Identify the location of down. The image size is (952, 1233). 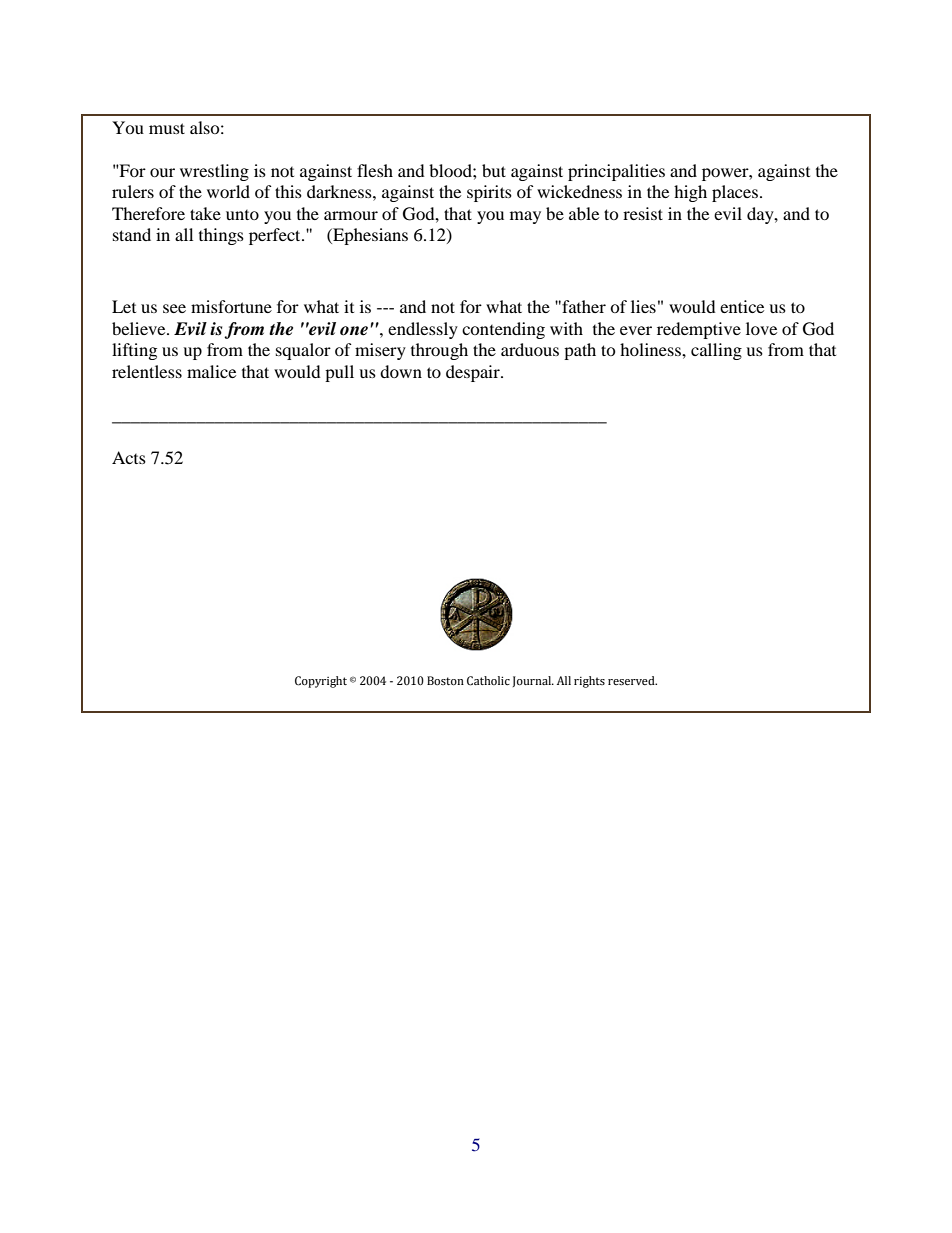
(401, 371).
